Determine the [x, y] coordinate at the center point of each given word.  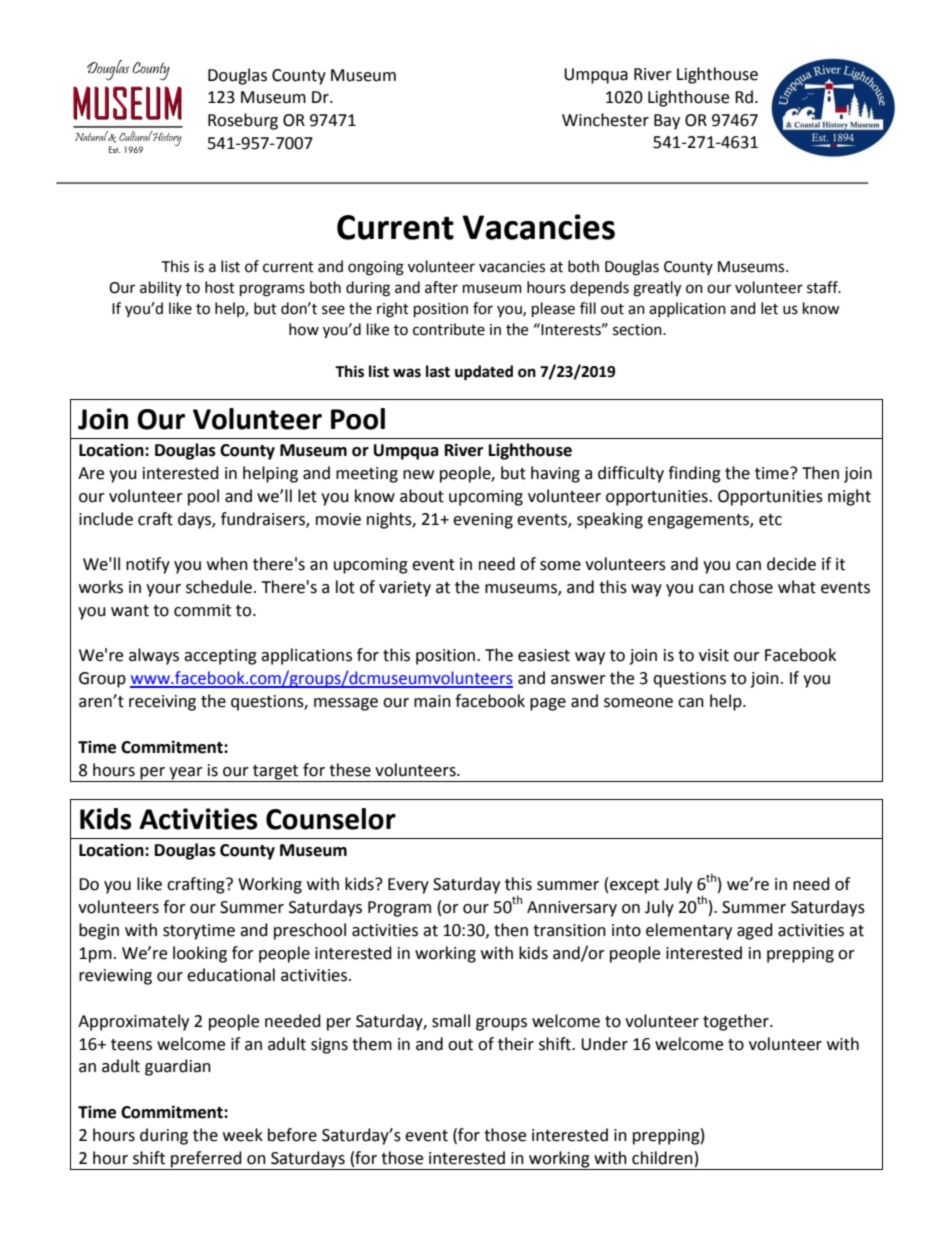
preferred [206, 1160]
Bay [667, 122]
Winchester [605, 120]
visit [714, 655]
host [220, 287]
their [516, 1044]
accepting [220, 657]
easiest [544, 655]
